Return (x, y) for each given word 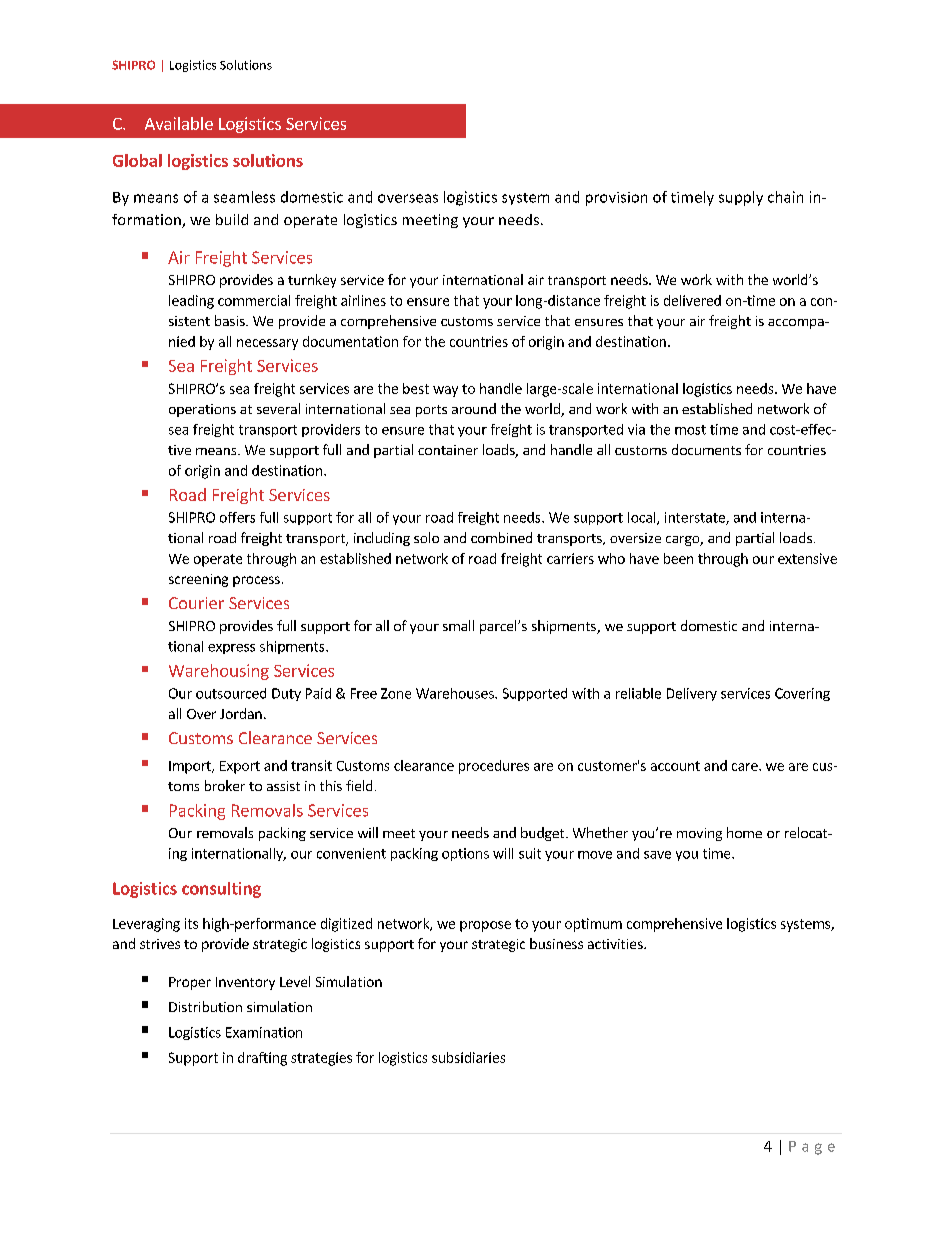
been (678, 558)
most (690, 430)
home (744, 832)
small (458, 625)
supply (741, 198)
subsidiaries (468, 1057)
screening (198, 580)
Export (240, 767)
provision (616, 199)
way (445, 391)
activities (616, 944)
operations (202, 410)
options (465, 854)
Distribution (205, 1006)
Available (179, 123)
